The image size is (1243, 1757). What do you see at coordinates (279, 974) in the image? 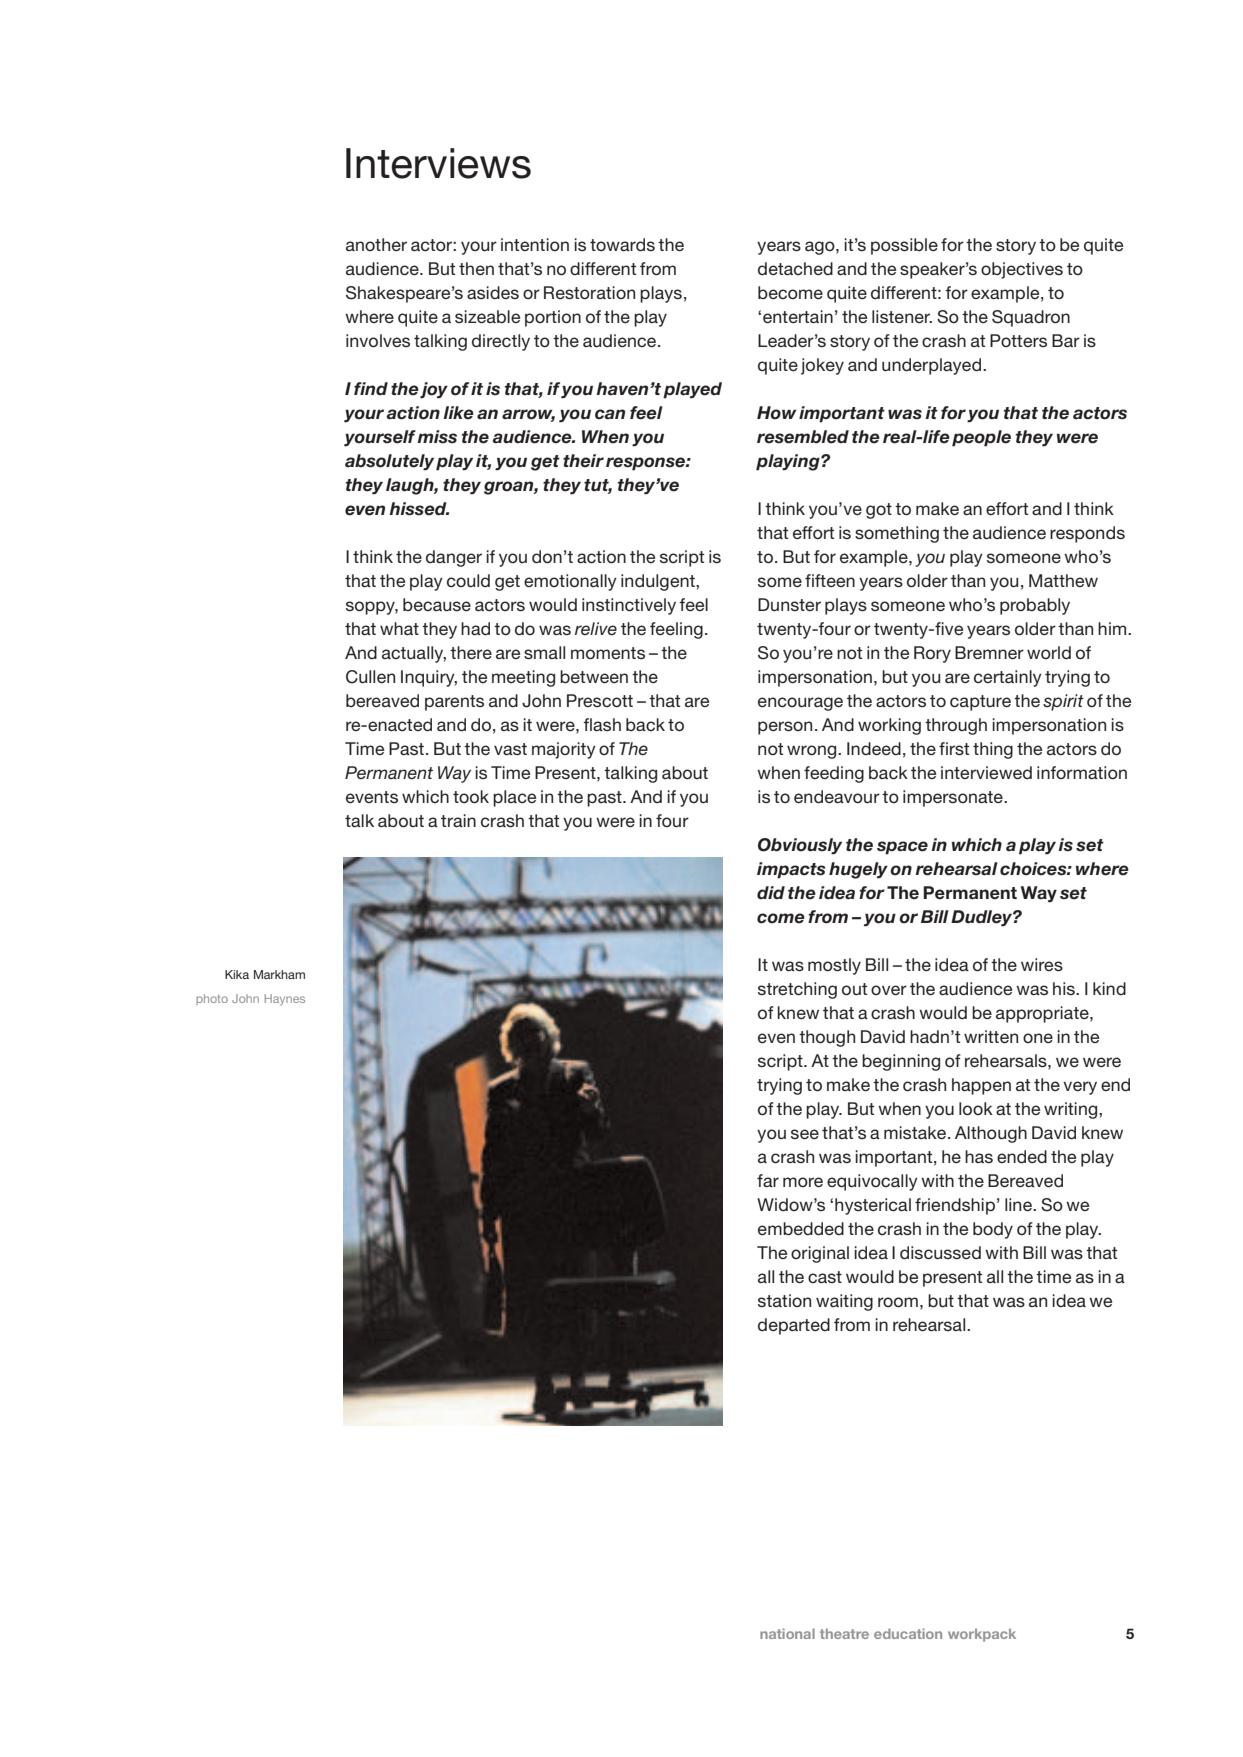
I see `Markham` at bounding box center [279, 974].
